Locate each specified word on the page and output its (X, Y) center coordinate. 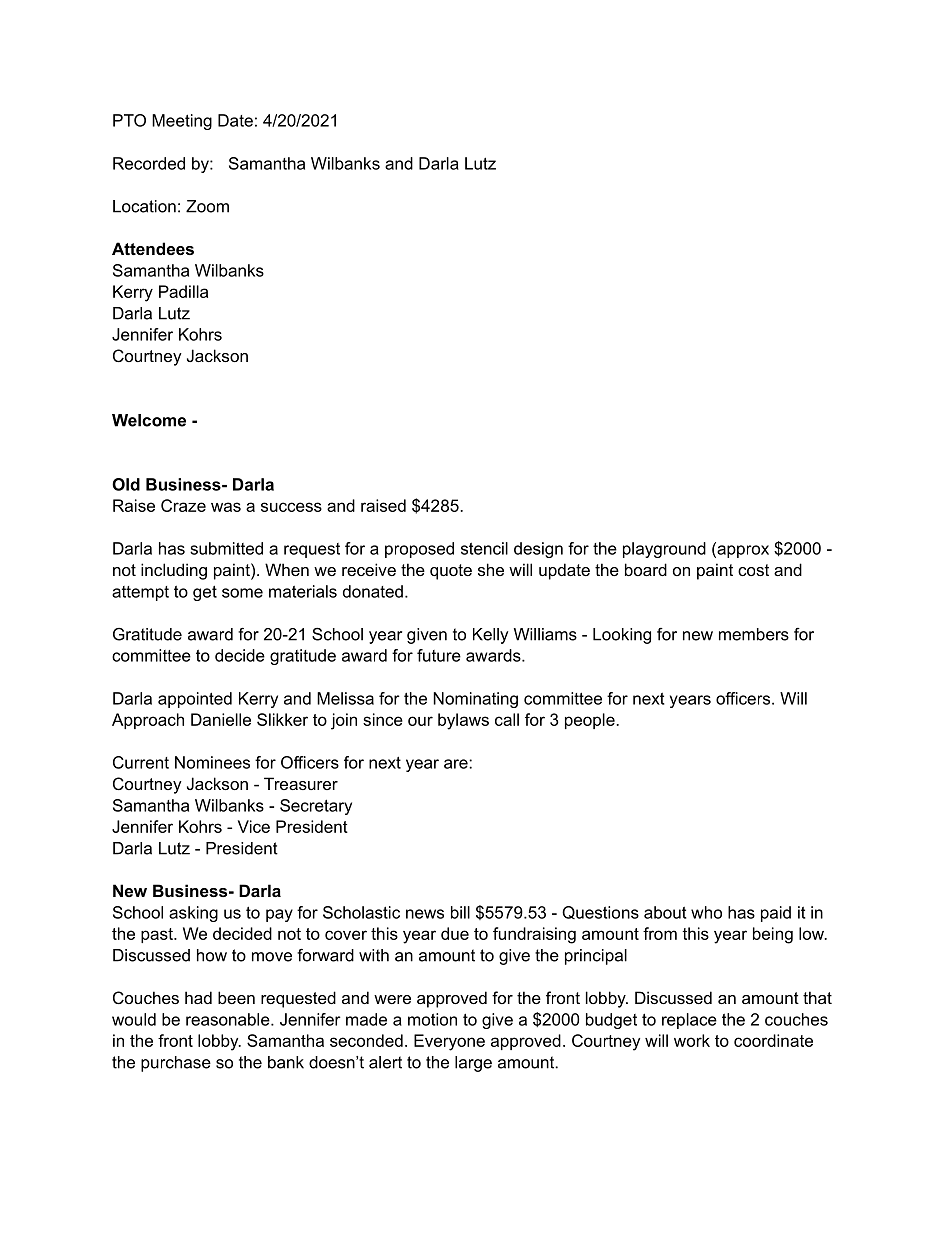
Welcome (149, 420)
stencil (484, 548)
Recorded (149, 163)
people (591, 721)
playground (664, 550)
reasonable (229, 1019)
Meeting (182, 122)
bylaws (463, 721)
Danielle (221, 719)
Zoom (207, 206)
